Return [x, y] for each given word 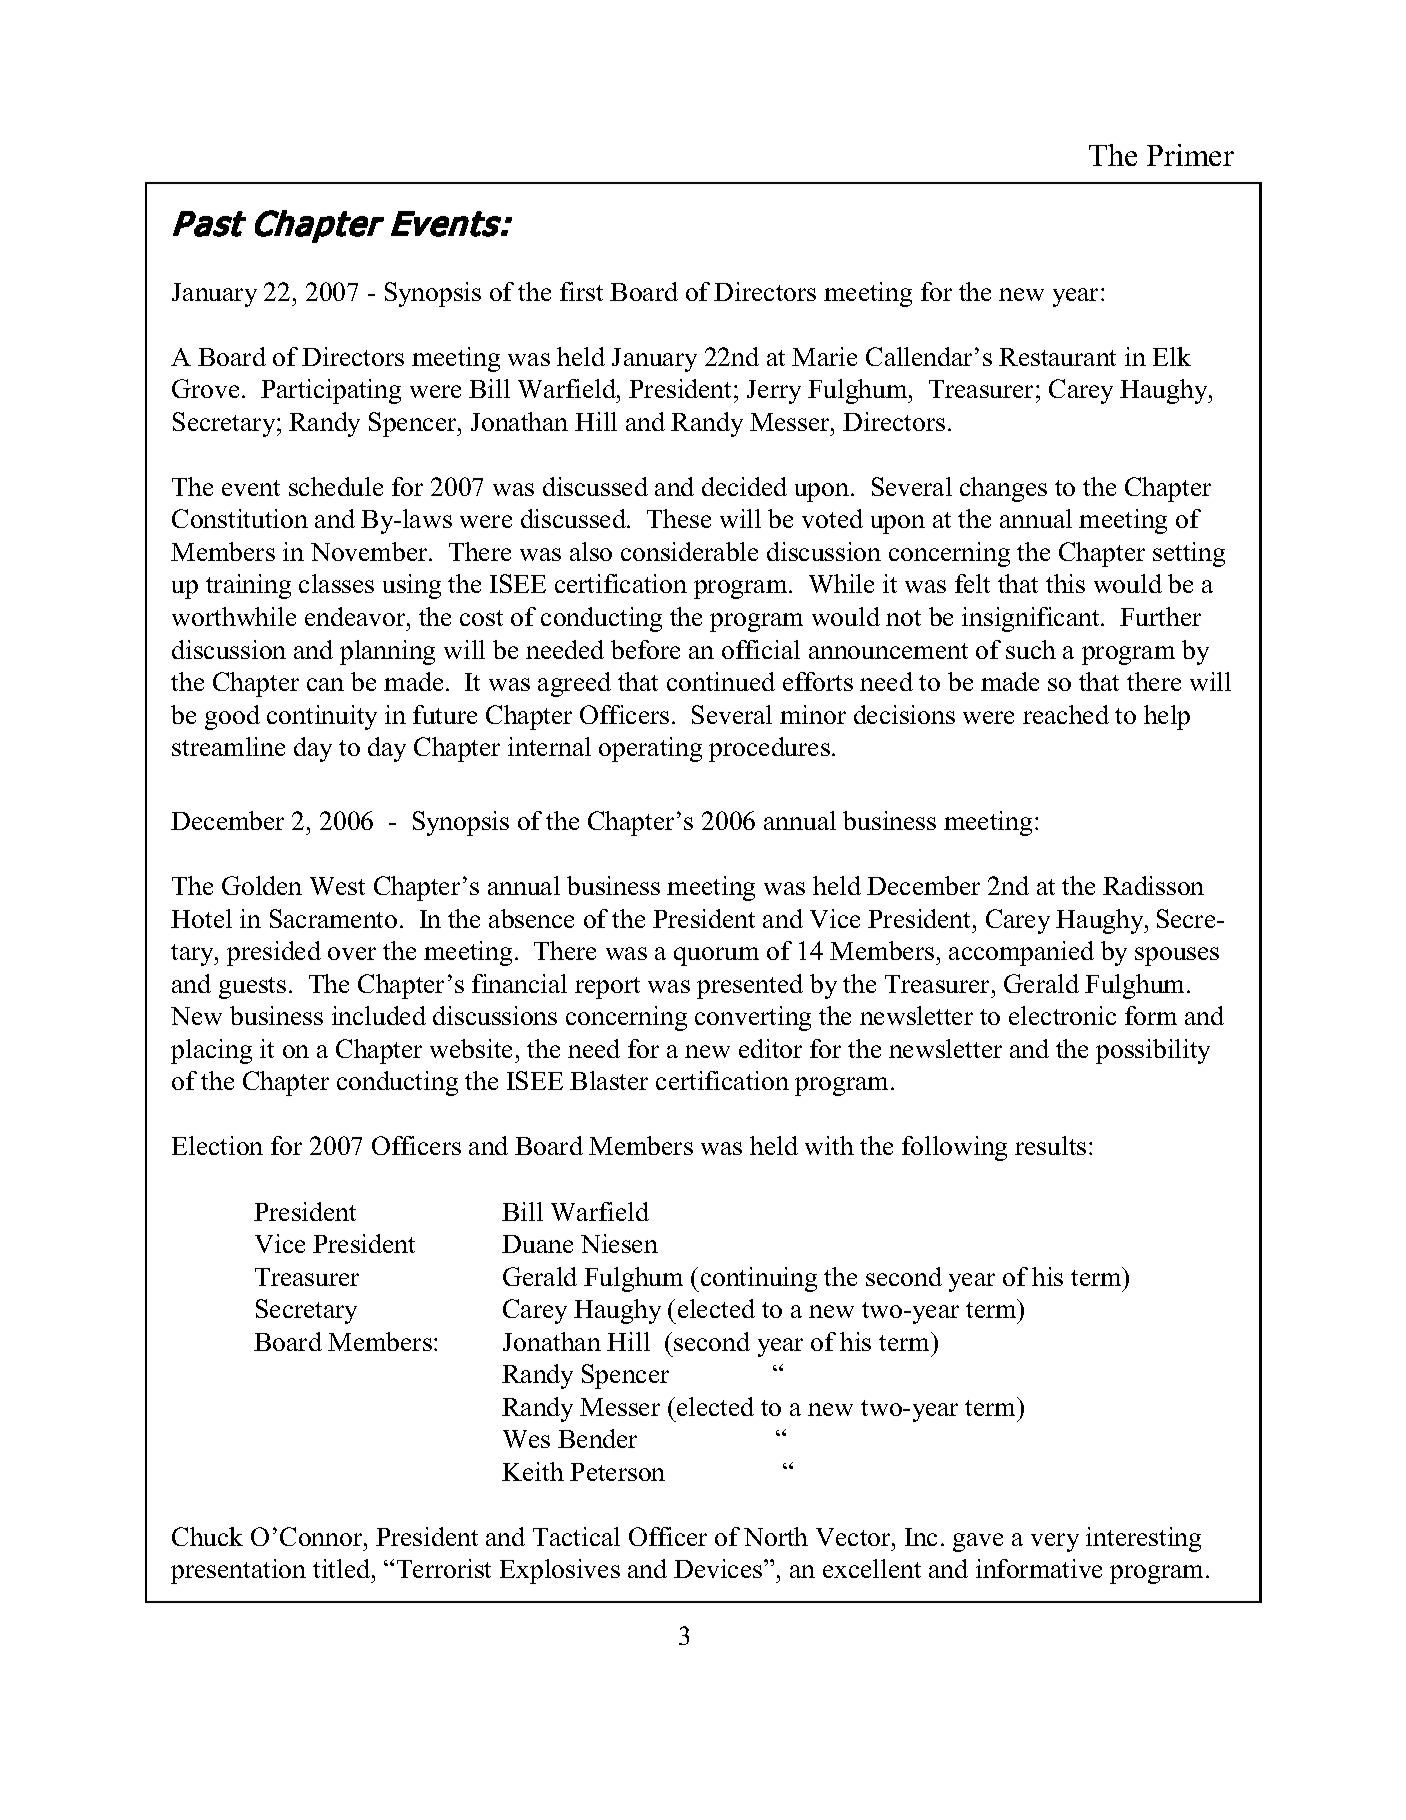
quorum [716, 956]
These [679, 518]
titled [343, 1568]
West [337, 886]
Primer [1190, 155]
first [581, 291]
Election [217, 1145]
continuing [759, 1279]
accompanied [1021, 953]
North [776, 1536]
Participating [331, 391]
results [1050, 1145]
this [1065, 583]
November [370, 551]
